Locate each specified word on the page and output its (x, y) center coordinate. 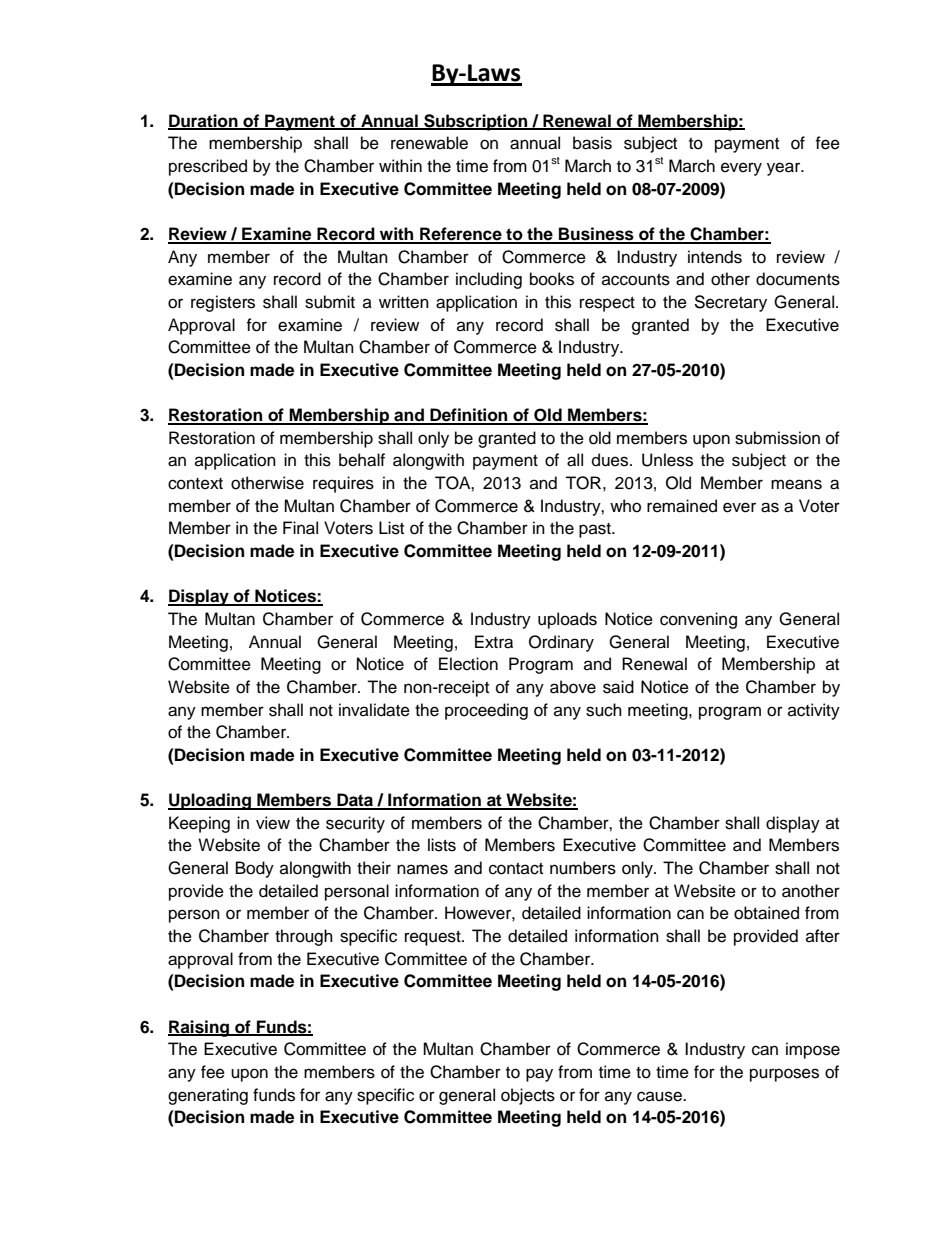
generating (208, 1096)
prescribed (208, 167)
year (785, 169)
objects (528, 1096)
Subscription (476, 122)
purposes (784, 1075)
